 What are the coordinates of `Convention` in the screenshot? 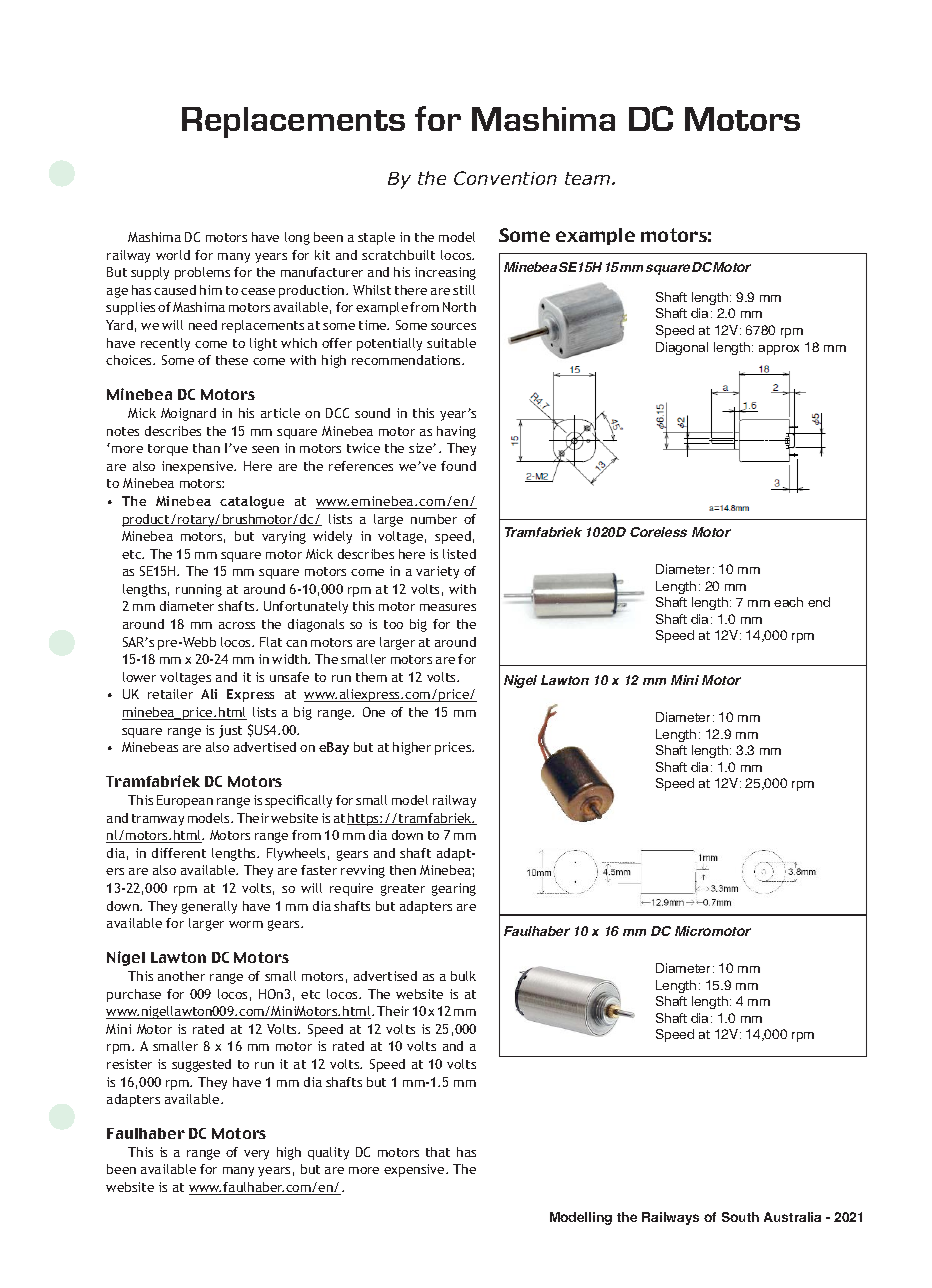 It's located at (505, 178).
